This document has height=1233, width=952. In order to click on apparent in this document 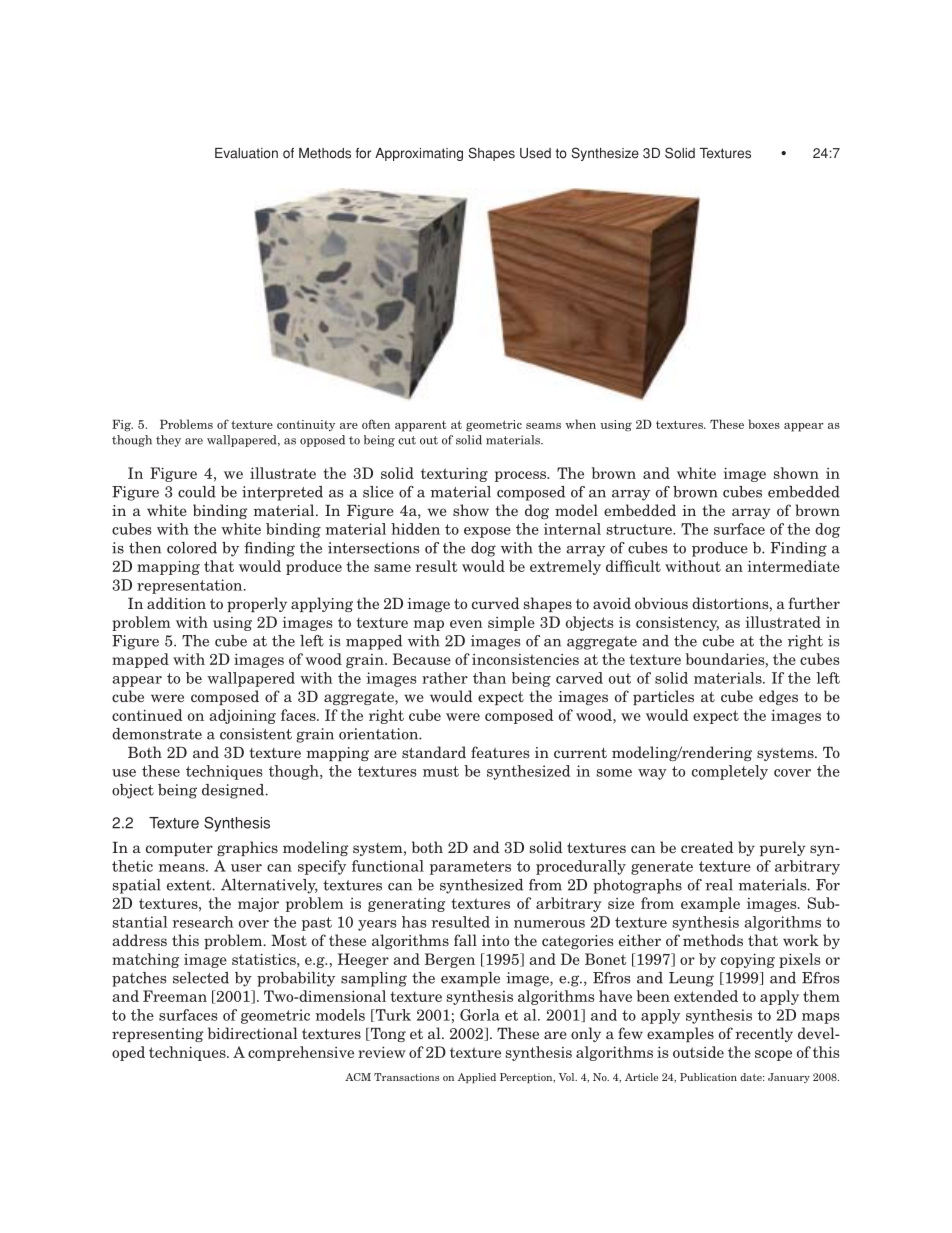, I will do `click(420, 426)`.
